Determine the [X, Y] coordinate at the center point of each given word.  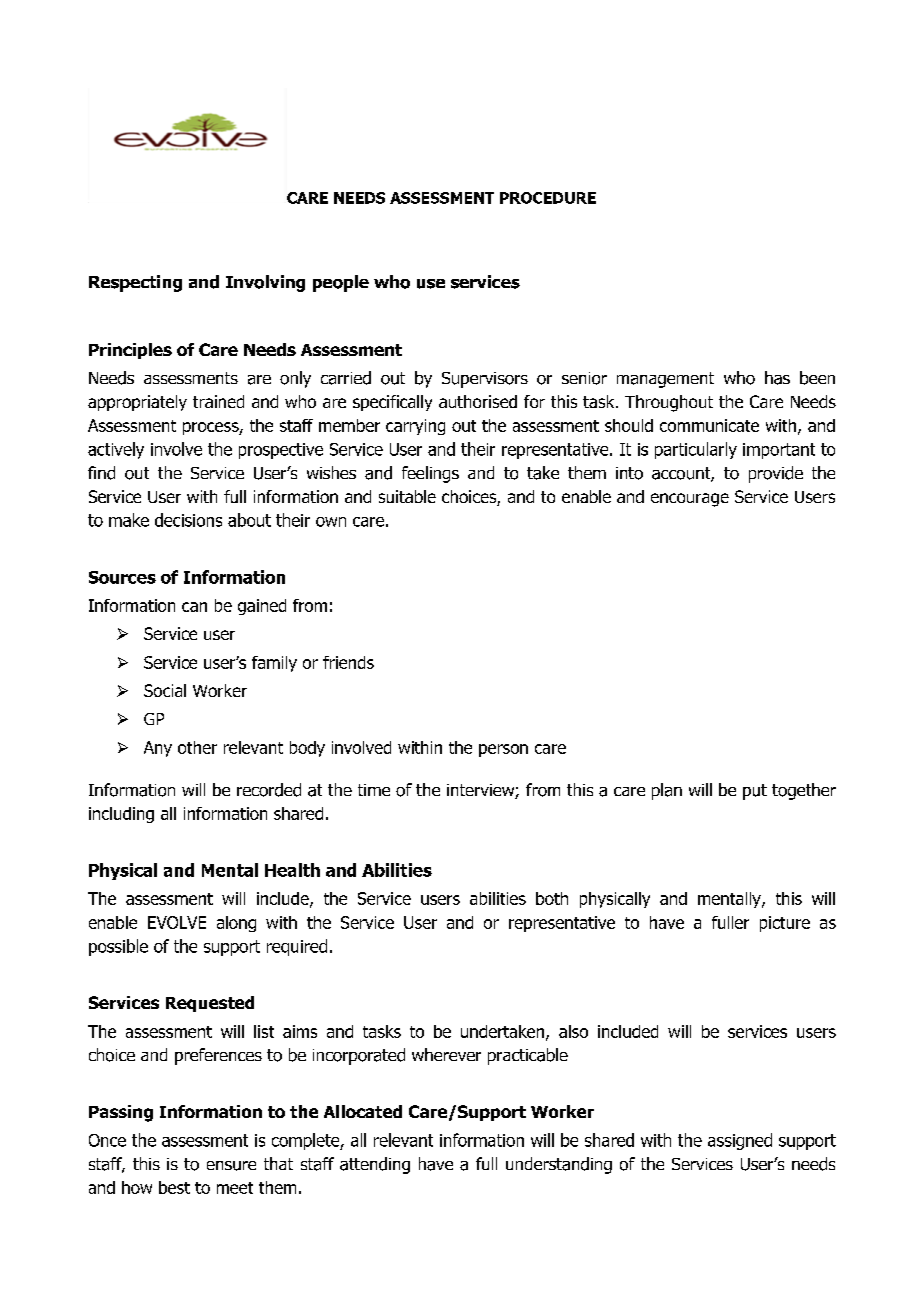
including [121, 815]
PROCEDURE [548, 198]
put [755, 792]
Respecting [135, 283]
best [174, 1187]
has [777, 378]
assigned [740, 1141]
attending [375, 1165]
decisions [188, 520]
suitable [407, 496]
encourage [690, 500]
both [552, 898]
